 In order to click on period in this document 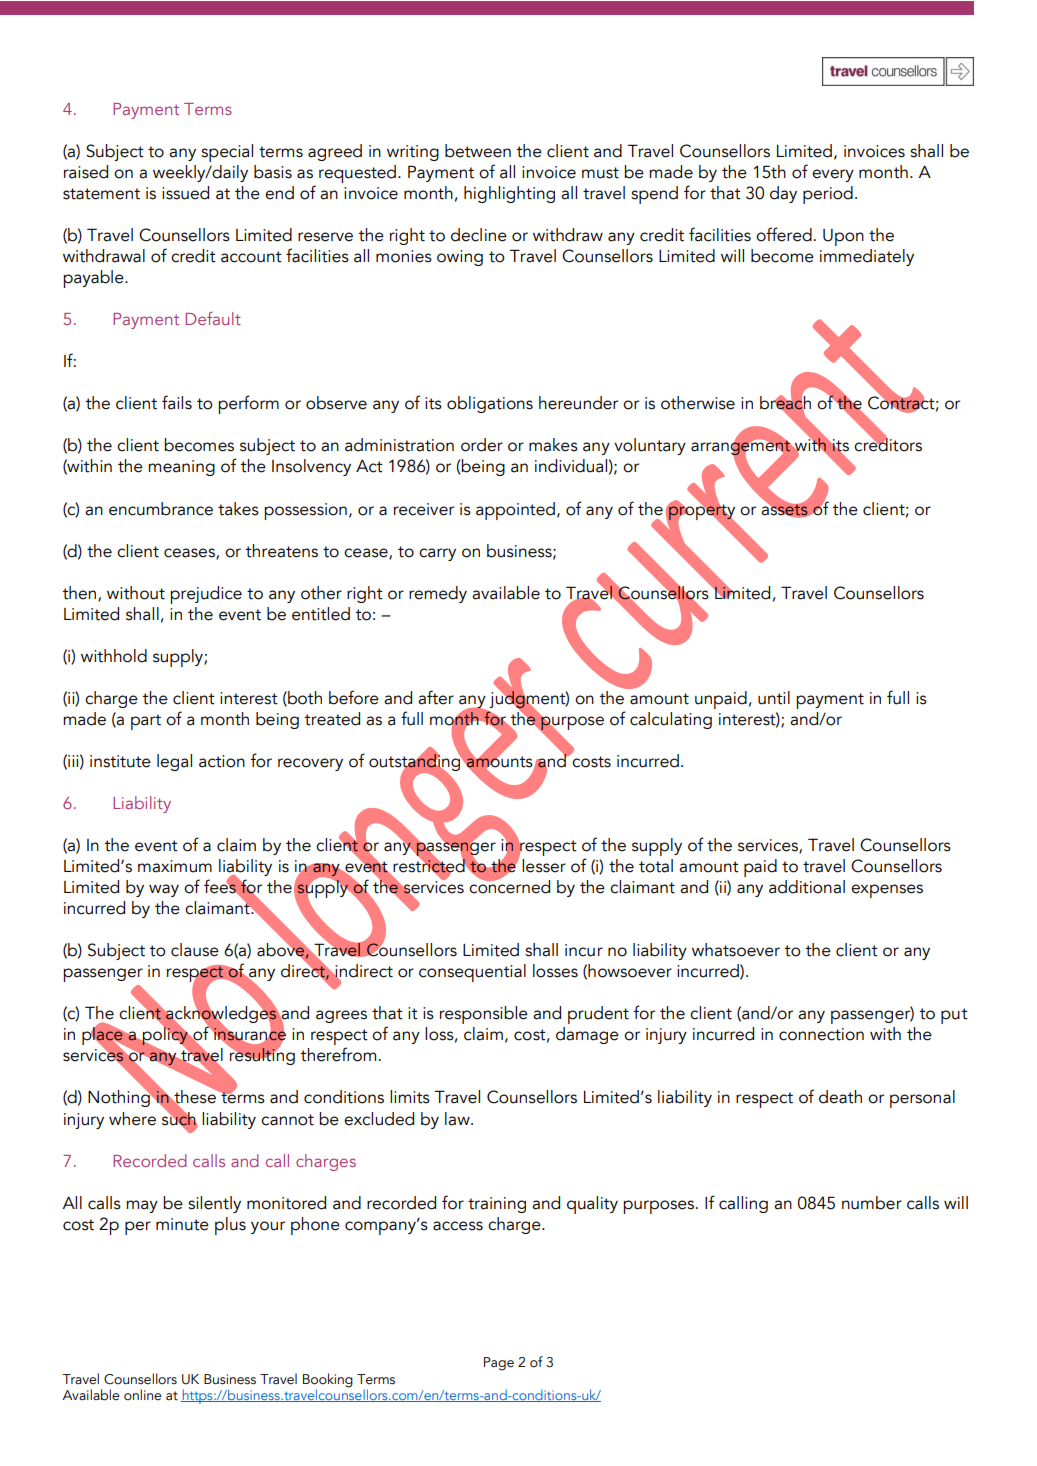, I will do `click(828, 195)`.
